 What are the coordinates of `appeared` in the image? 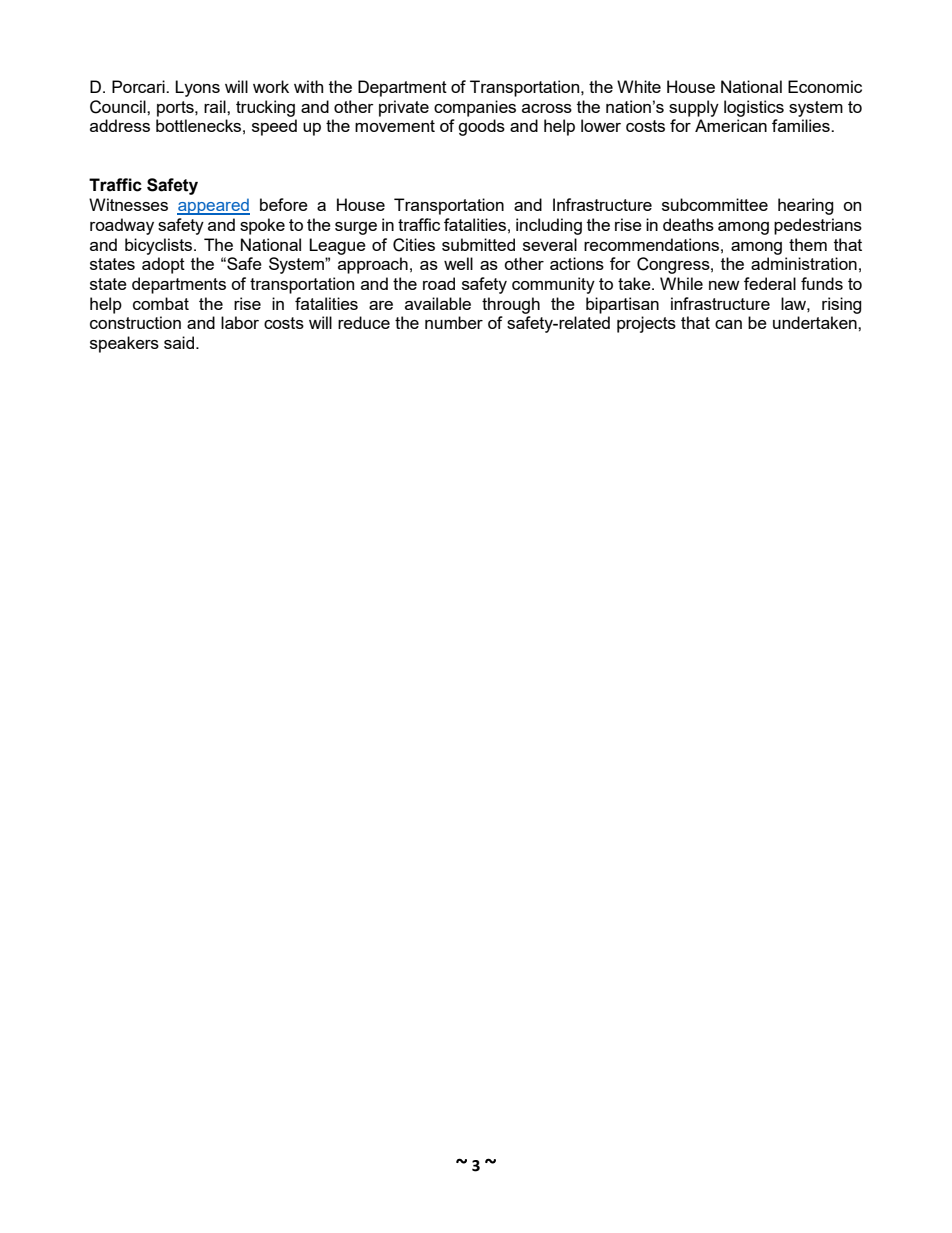 It's located at (213, 206).
